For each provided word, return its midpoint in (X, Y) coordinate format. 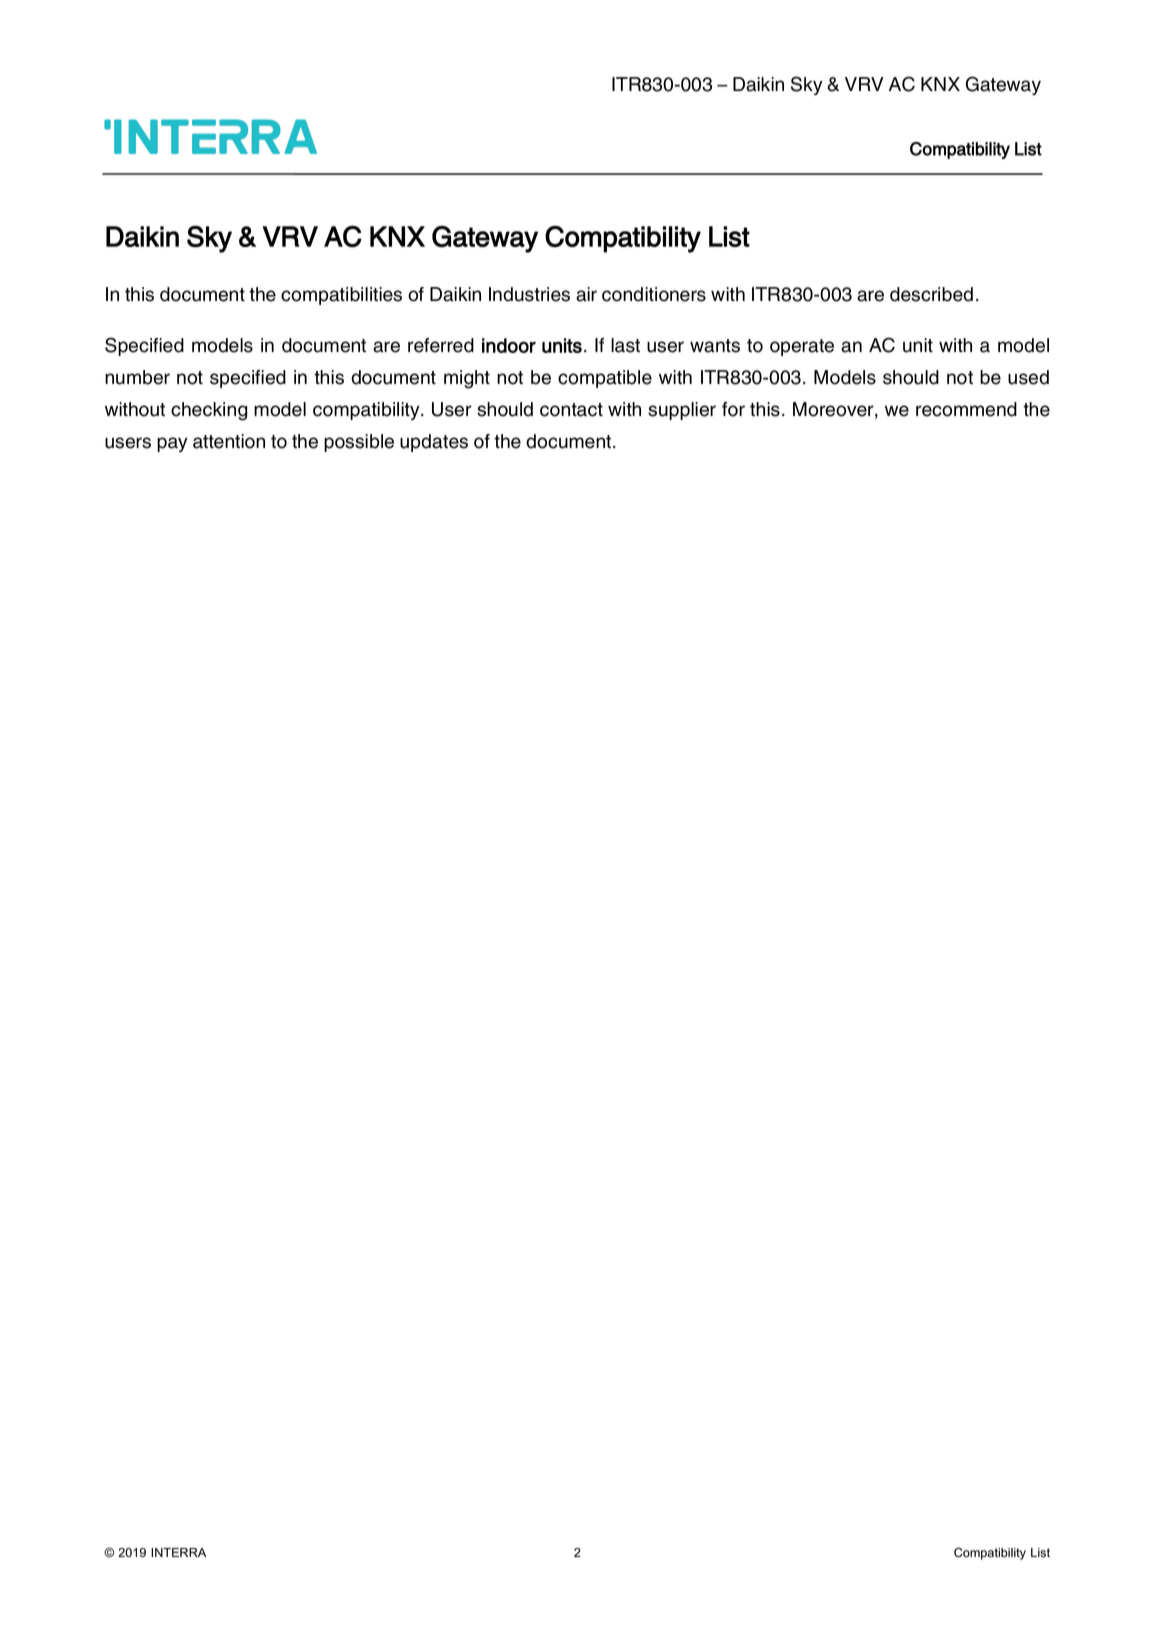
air (586, 294)
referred (441, 345)
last (625, 345)
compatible (605, 379)
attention (229, 441)
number (137, 377)
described (931, 294)
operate (802, 347)
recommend (966, 409)
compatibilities (341, 296)
